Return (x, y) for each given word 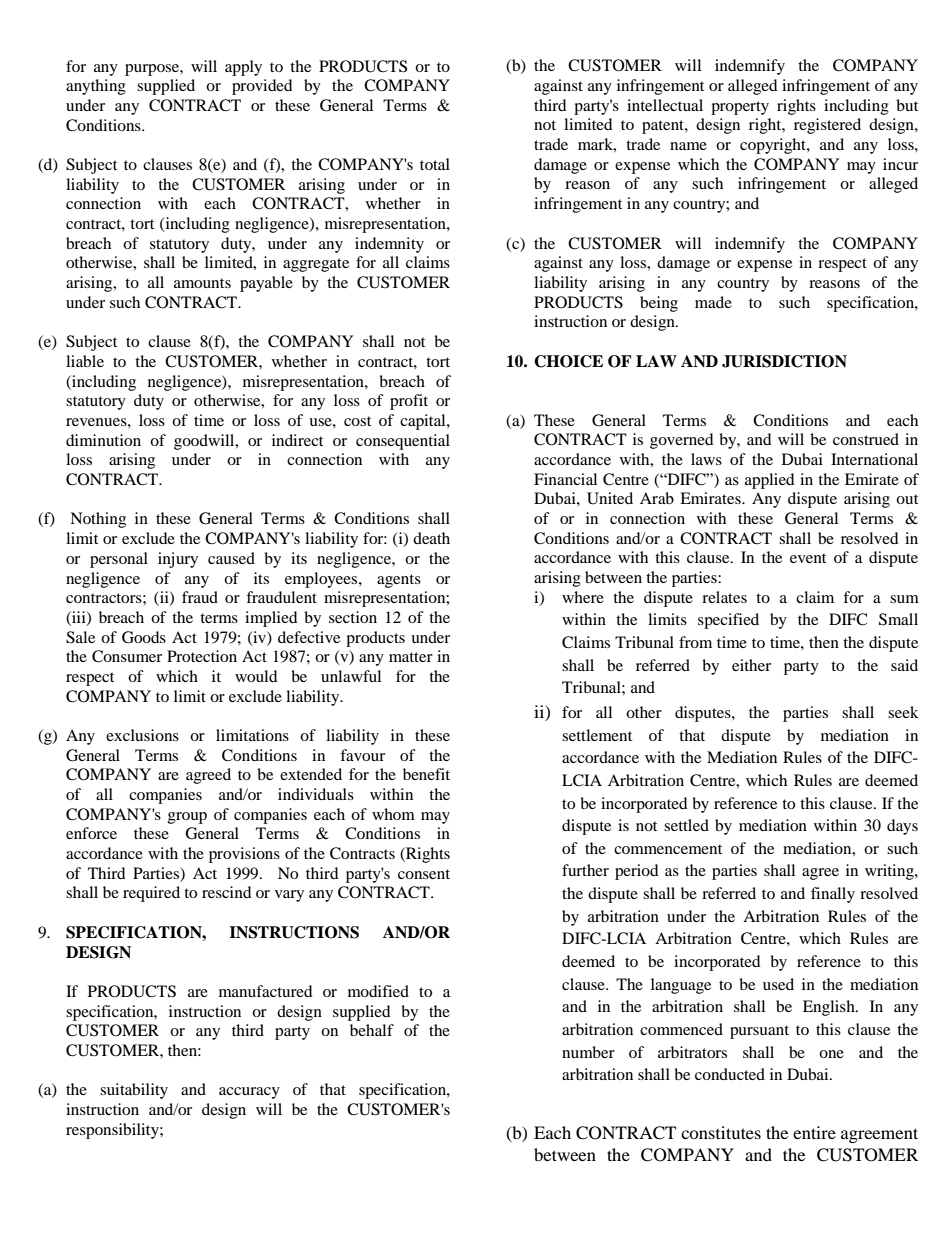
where (583, 597)
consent (424, 874)
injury (178, 560)
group (187, 818)
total (435, 164)
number (588, 1052)
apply (243, 68)
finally (833, 895)
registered (827, 126)
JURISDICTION (784, 361)
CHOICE (568, 361)
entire (814, 1132)
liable (85, 361)
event (808, 558)
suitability (134, 1091)
